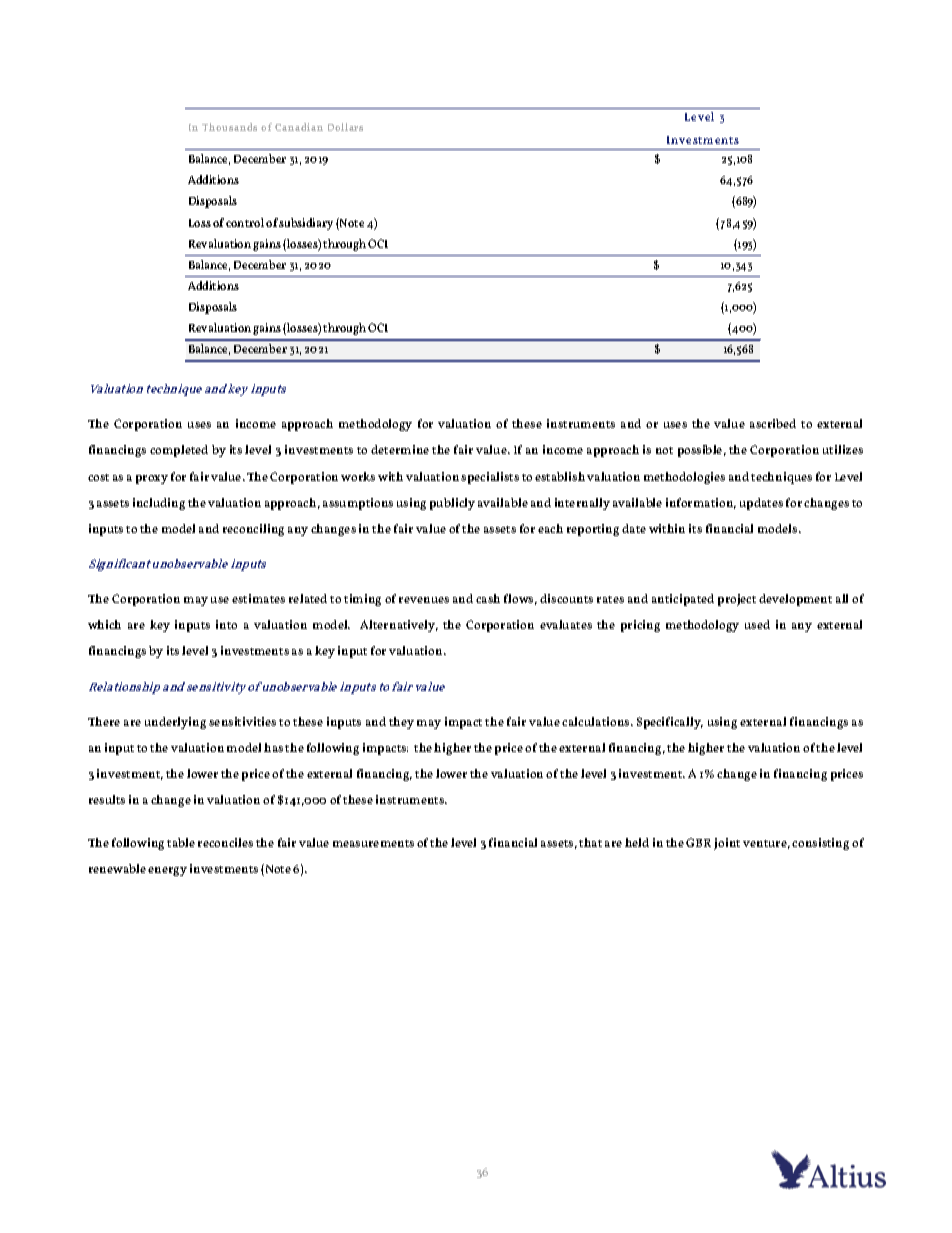 The width and height of the image is (952, 1233). I want to click on Canadian, so click(299, 127).
